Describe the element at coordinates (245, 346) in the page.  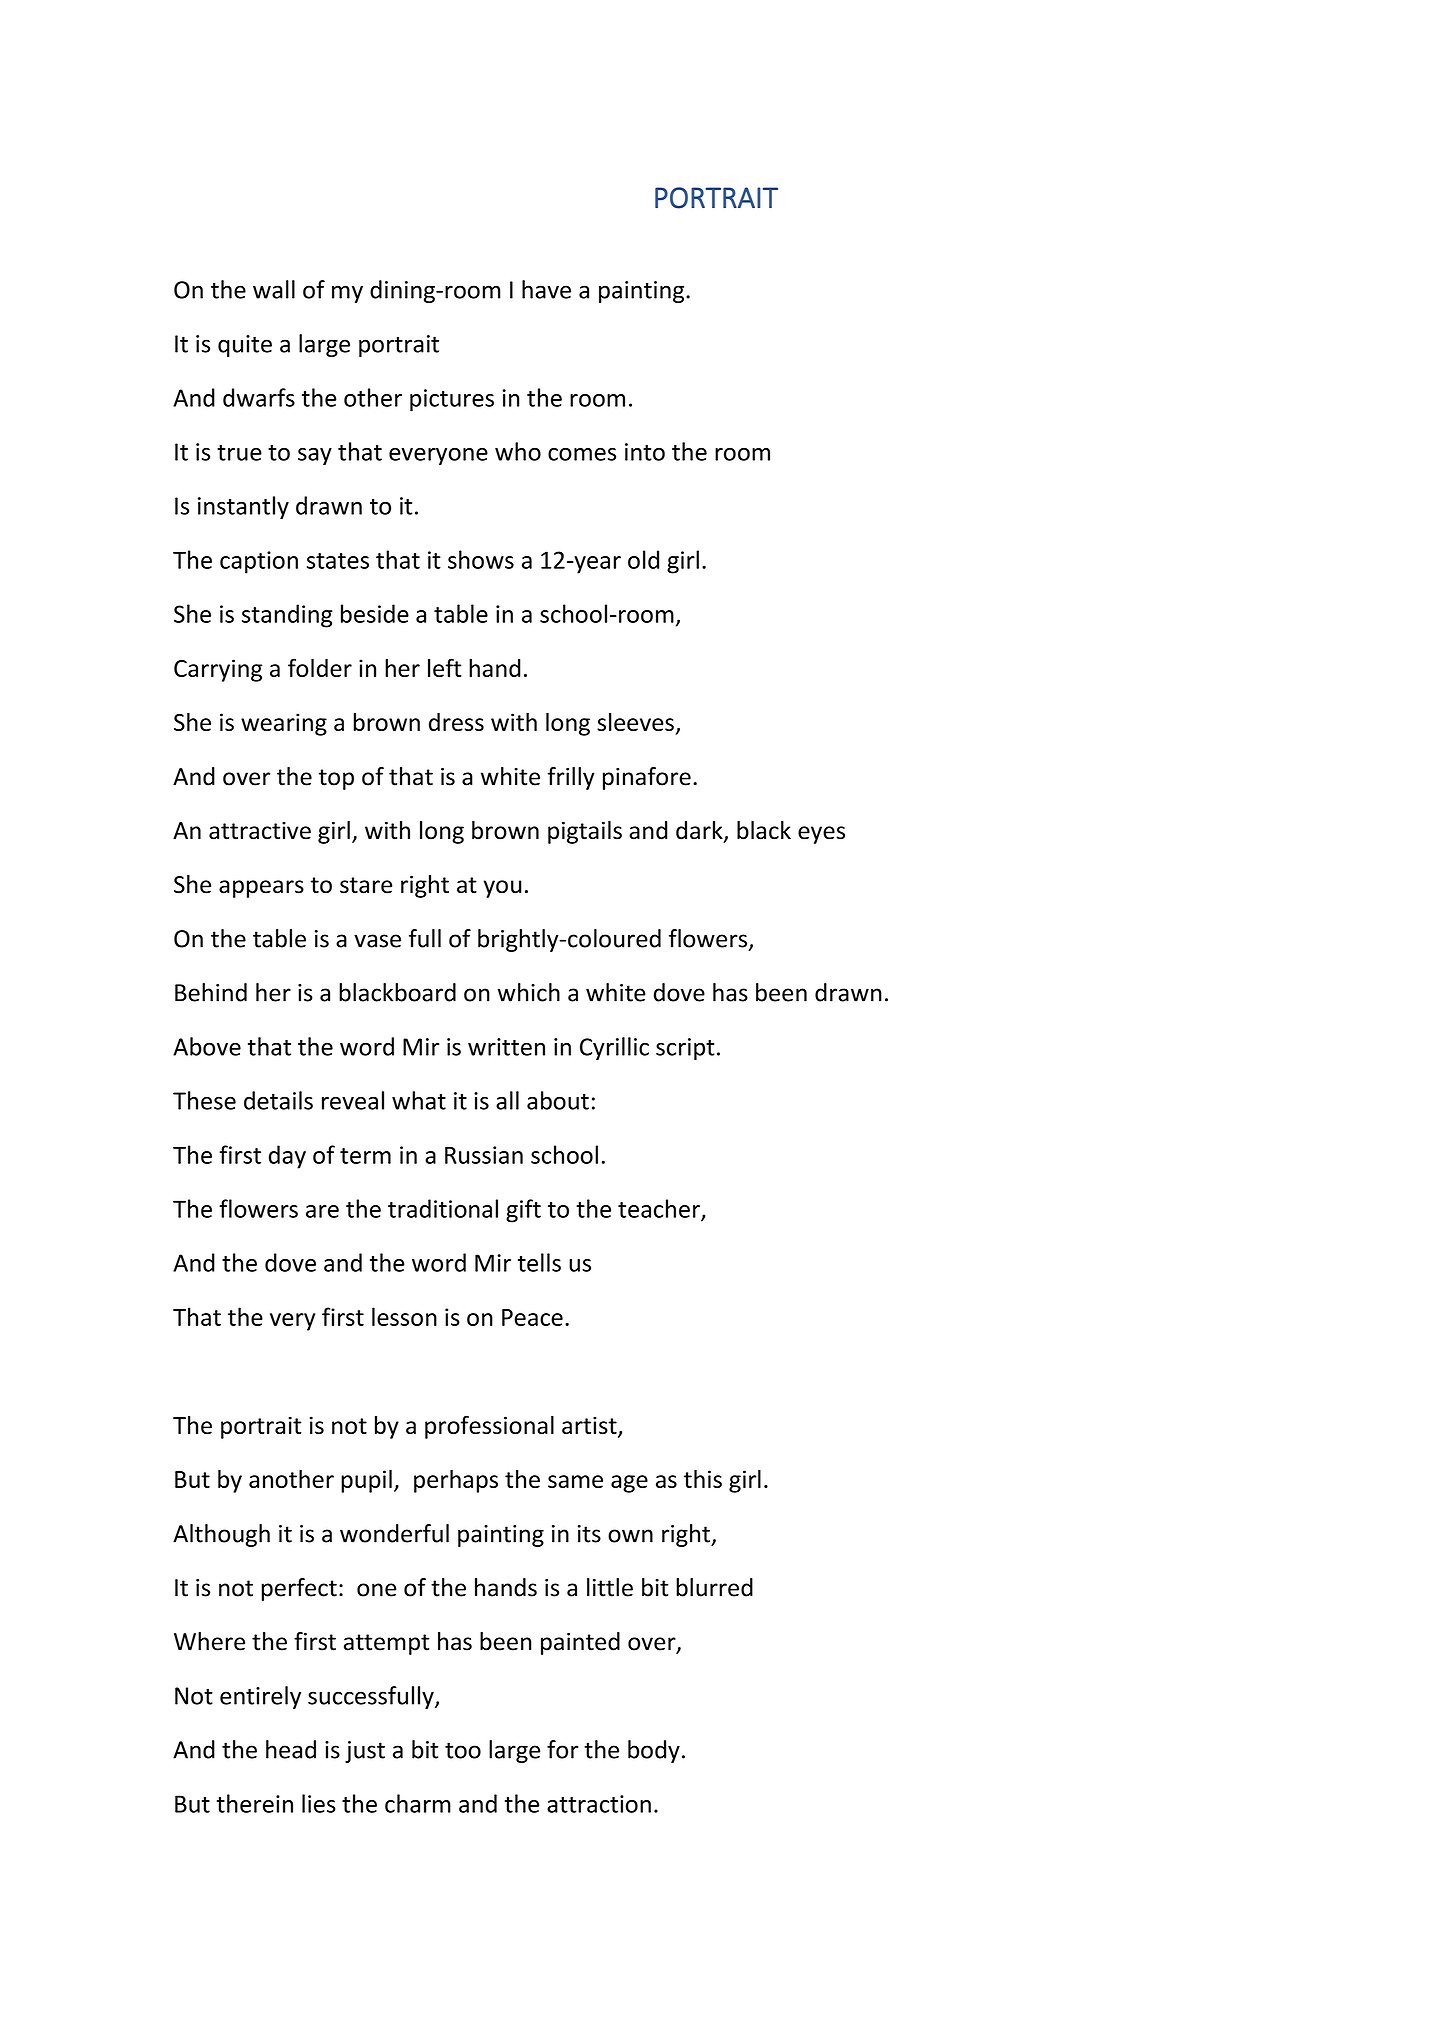
I see `quite` at that location.
